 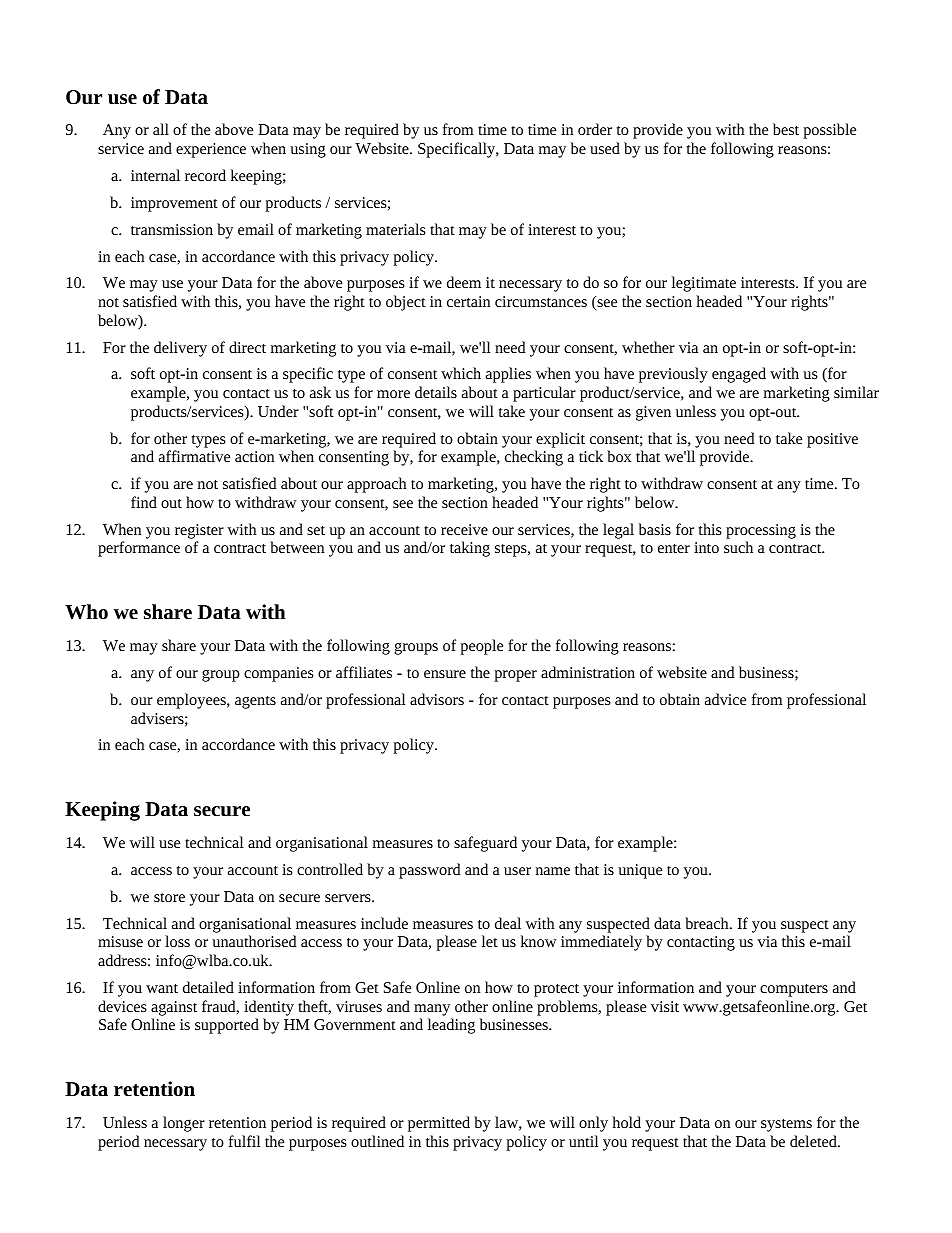 I want to click on longer, so click(x=184, y=1124).
